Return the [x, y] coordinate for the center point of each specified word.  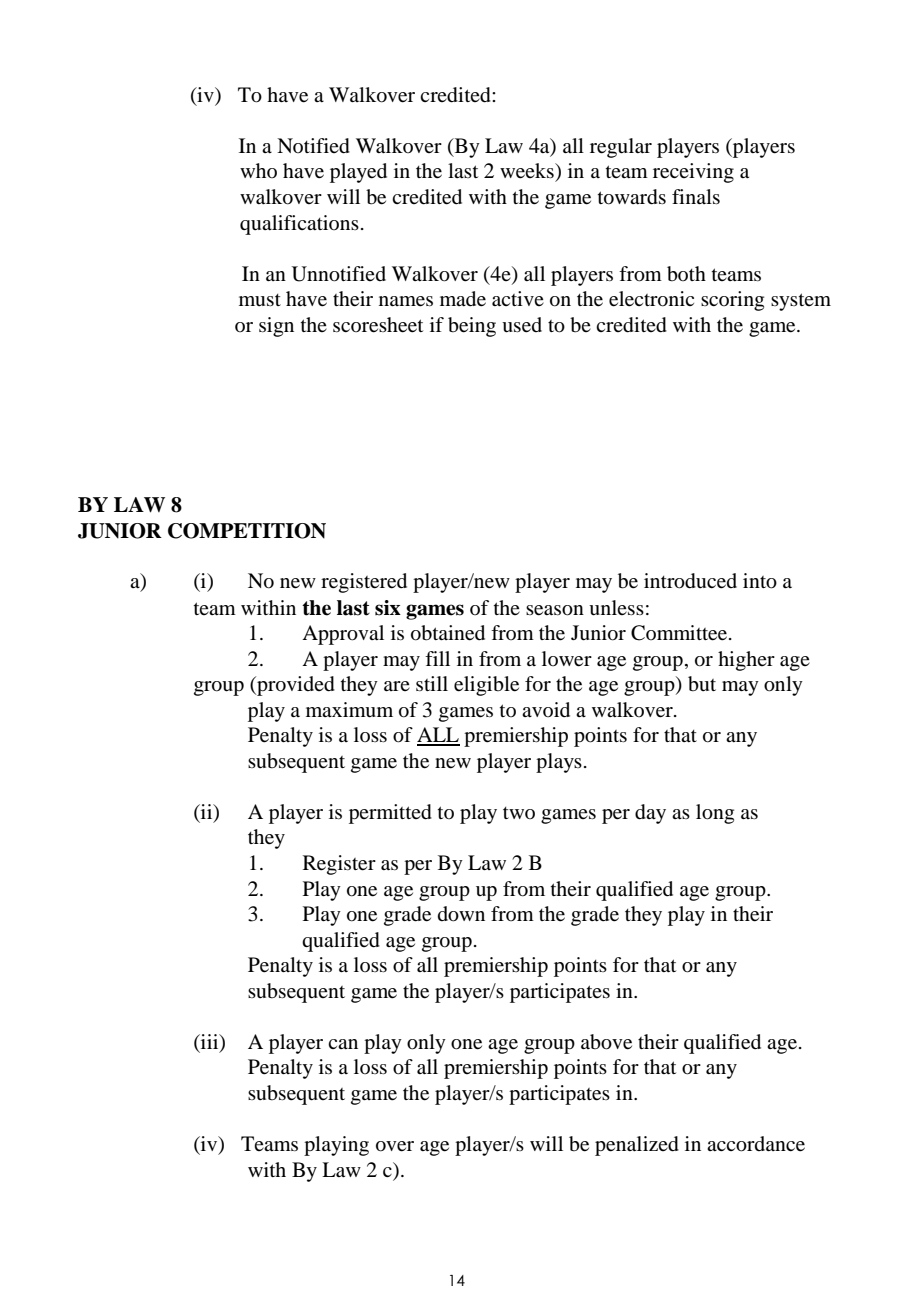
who [258, 170]
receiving [693, 173]
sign [276, 327]
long [715, 814]
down [461, 914]
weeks [528, 171]
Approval [343, 635]
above [606, 1042]
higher [746, 661]
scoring [732, 301]
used [522, 325]
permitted [390, 814]
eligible [486, 686]
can [343, 1044]
